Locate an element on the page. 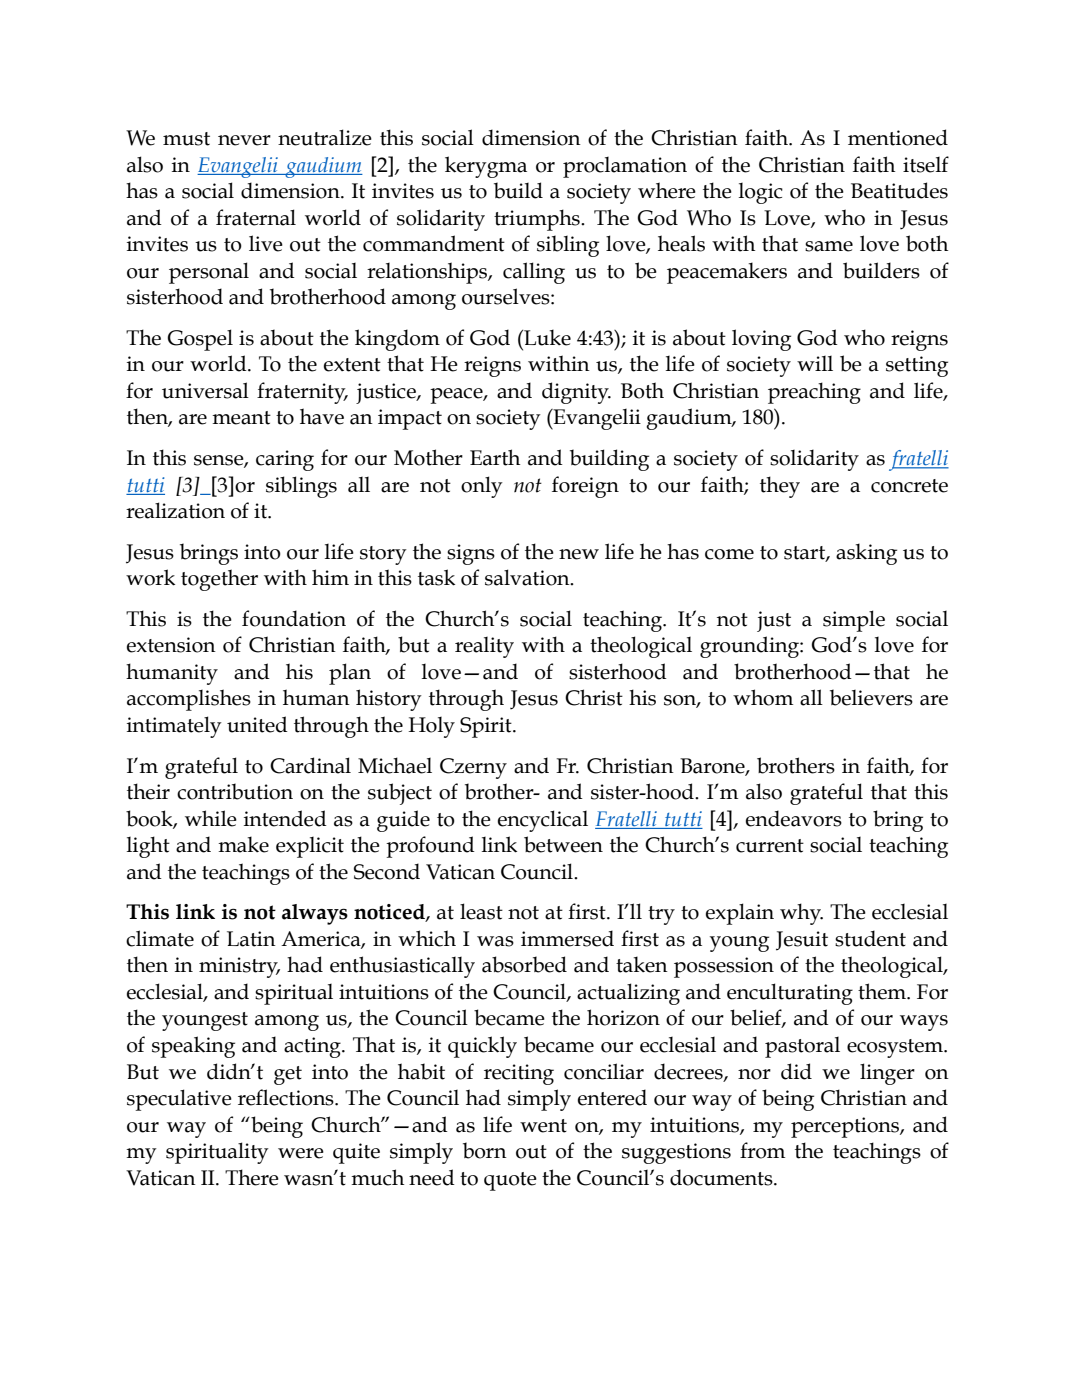  meant is located at coordinates (241, 418).
